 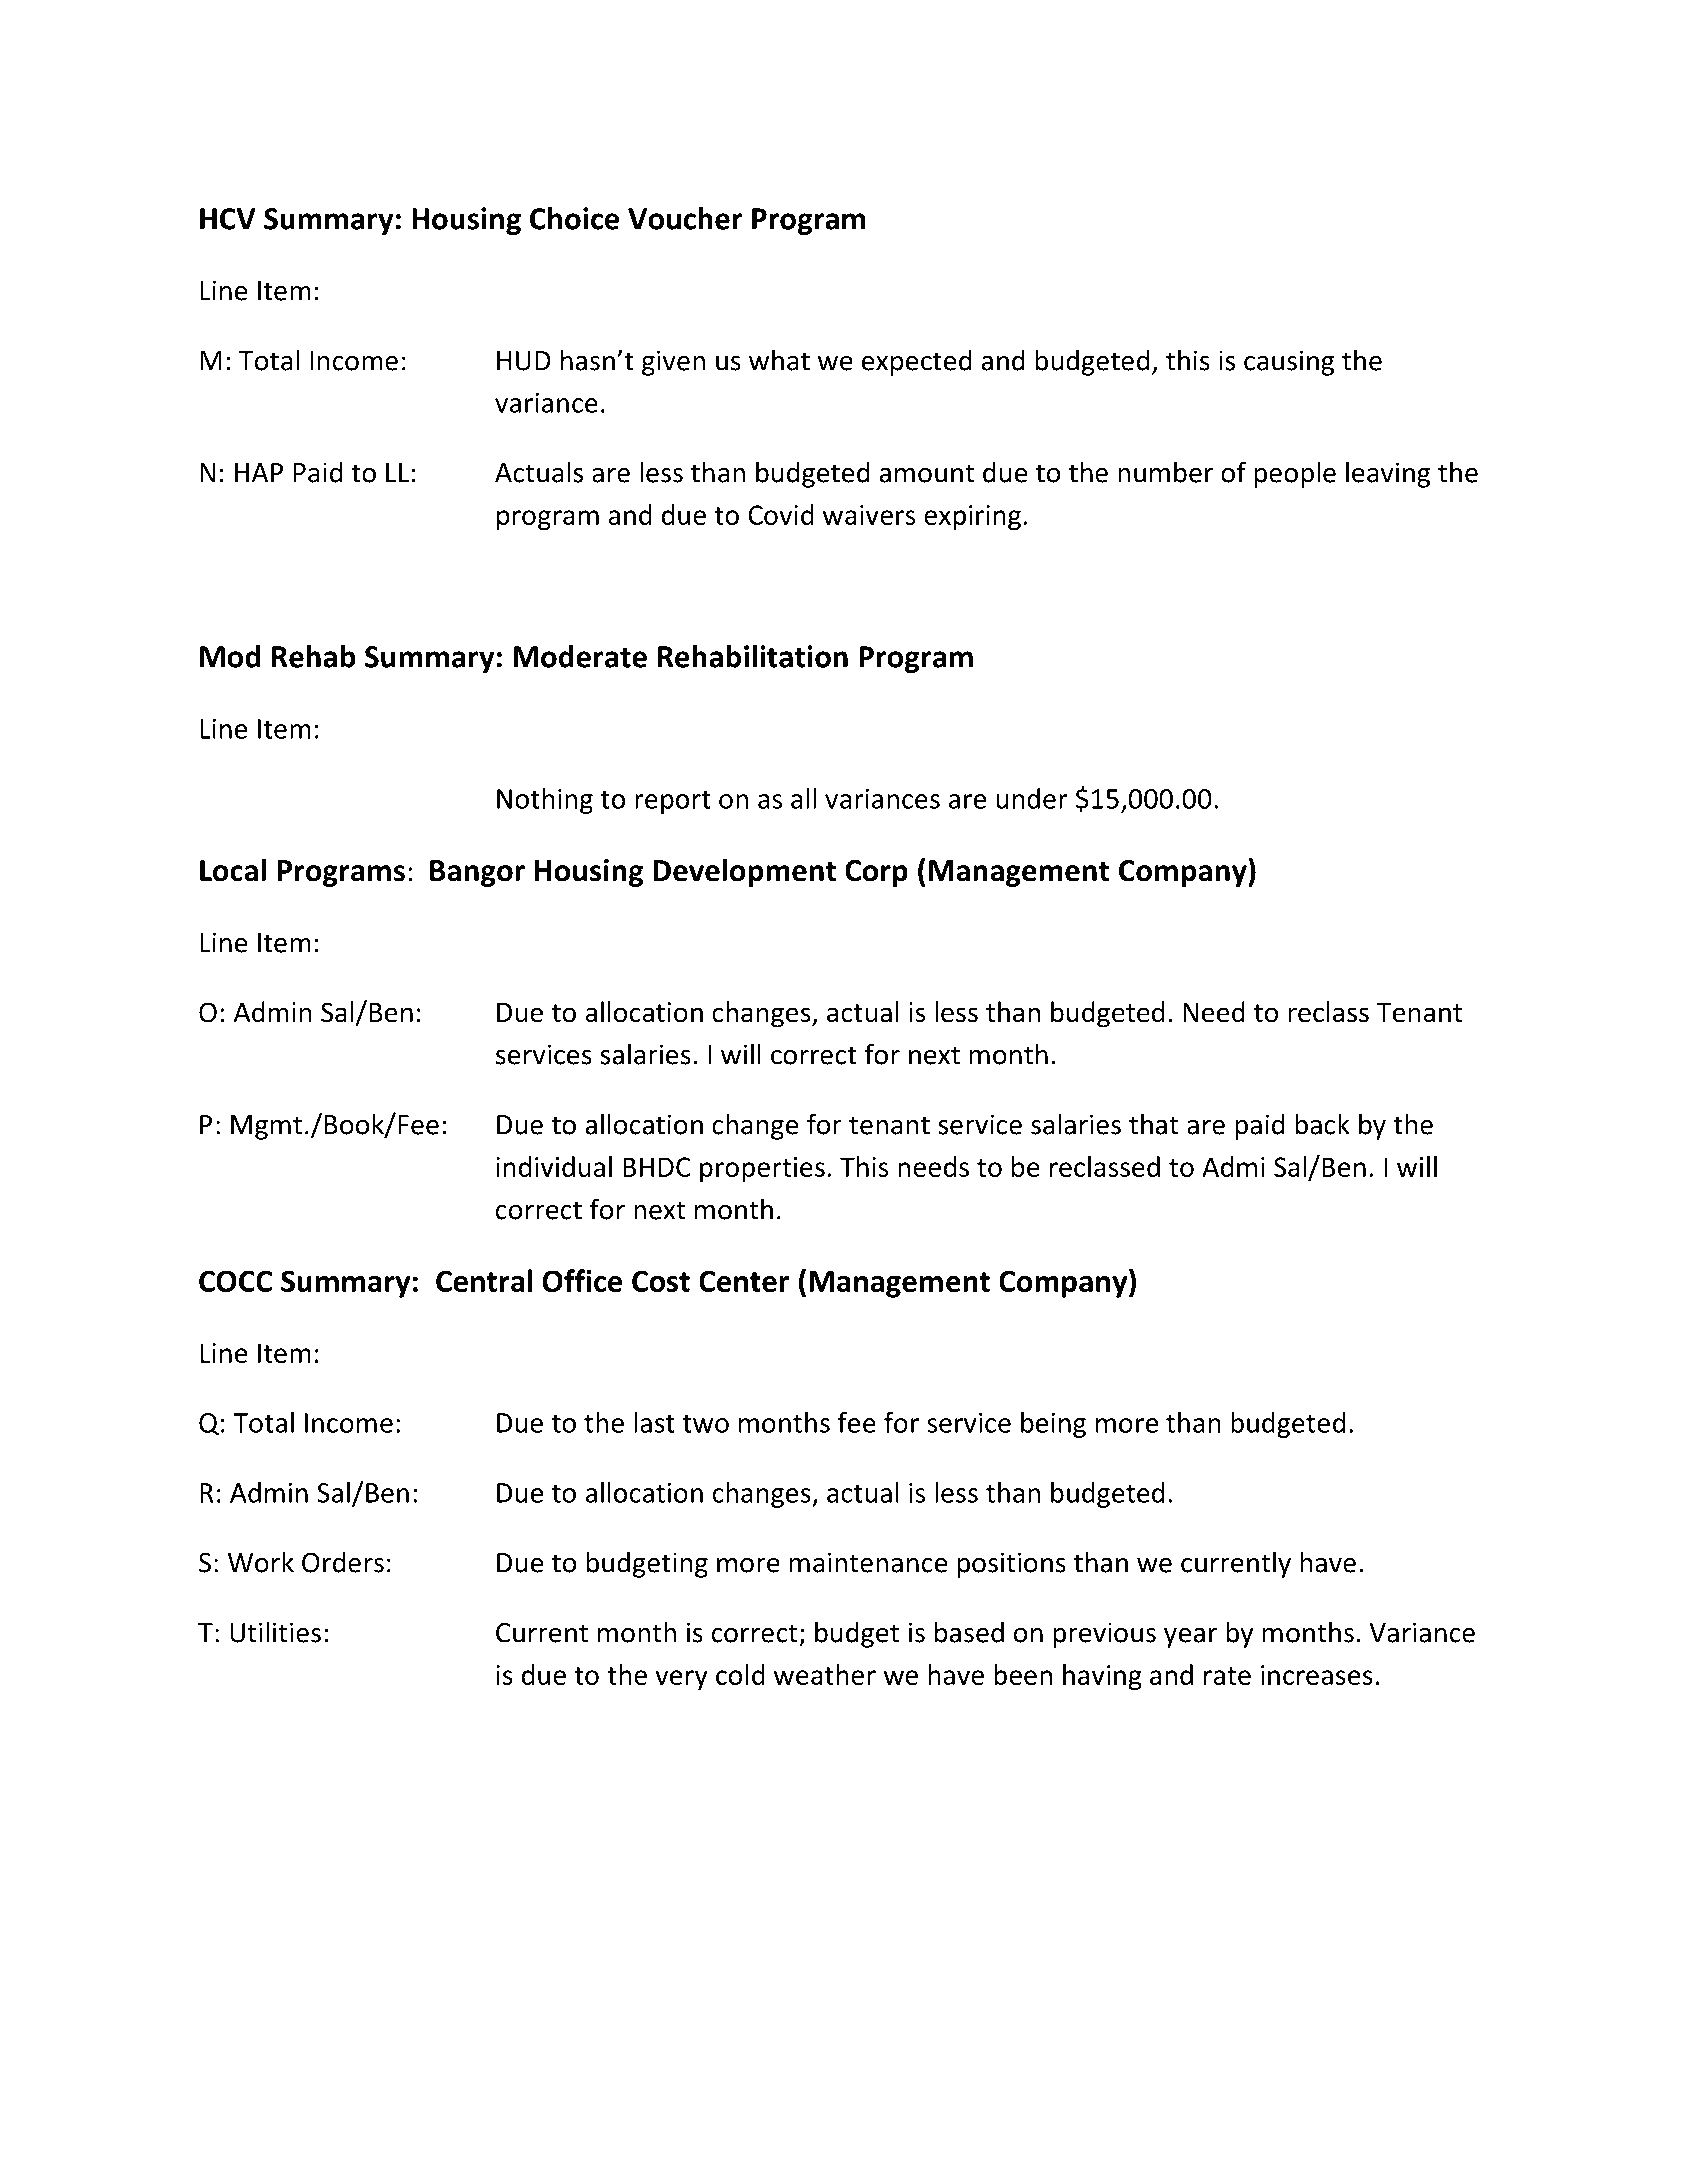 I want to click on that, so click(x=1153, y=1124).
